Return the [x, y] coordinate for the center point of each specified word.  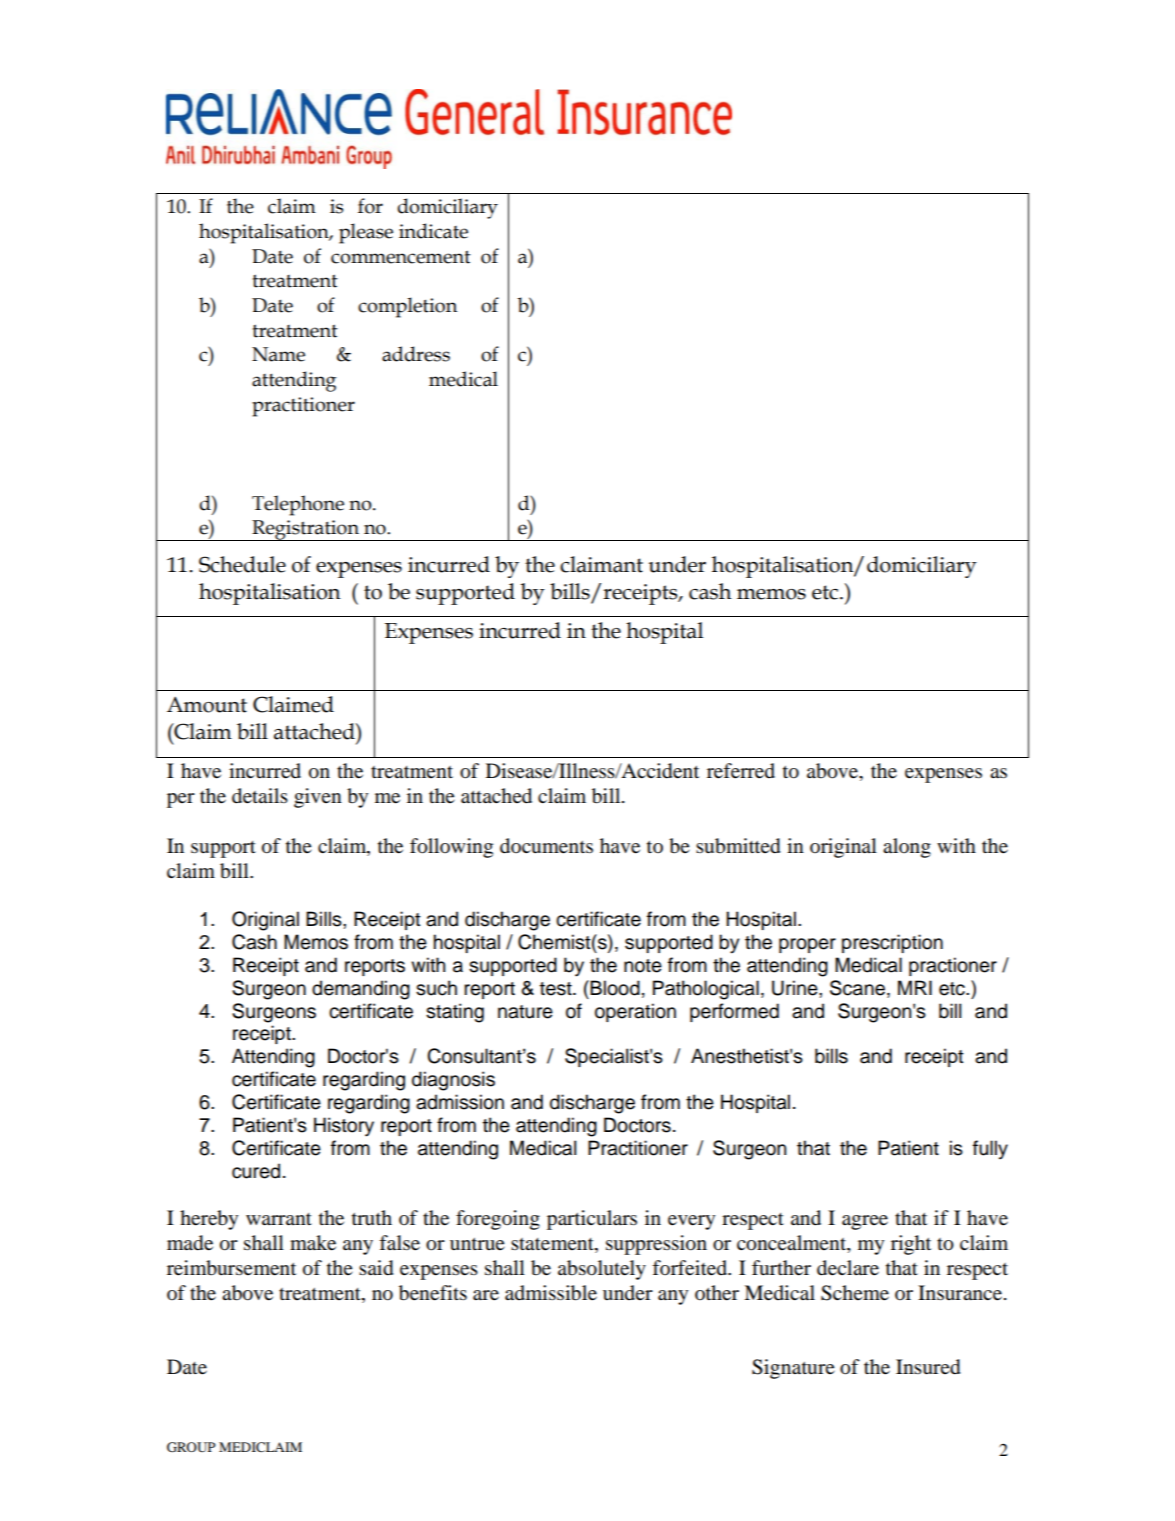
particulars [592, 1220]
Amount [207, 705]
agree [865, 1222]
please [366, 233]
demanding [361, 990]
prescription [892, 943]
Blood [615, 988]
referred [741, 771]
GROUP [191, 1447]
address [416, 354]
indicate [433, 231]
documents [546, 846]
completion [407, 307]
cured [256, 1171]
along [907, 848]
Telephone [298, 505]
